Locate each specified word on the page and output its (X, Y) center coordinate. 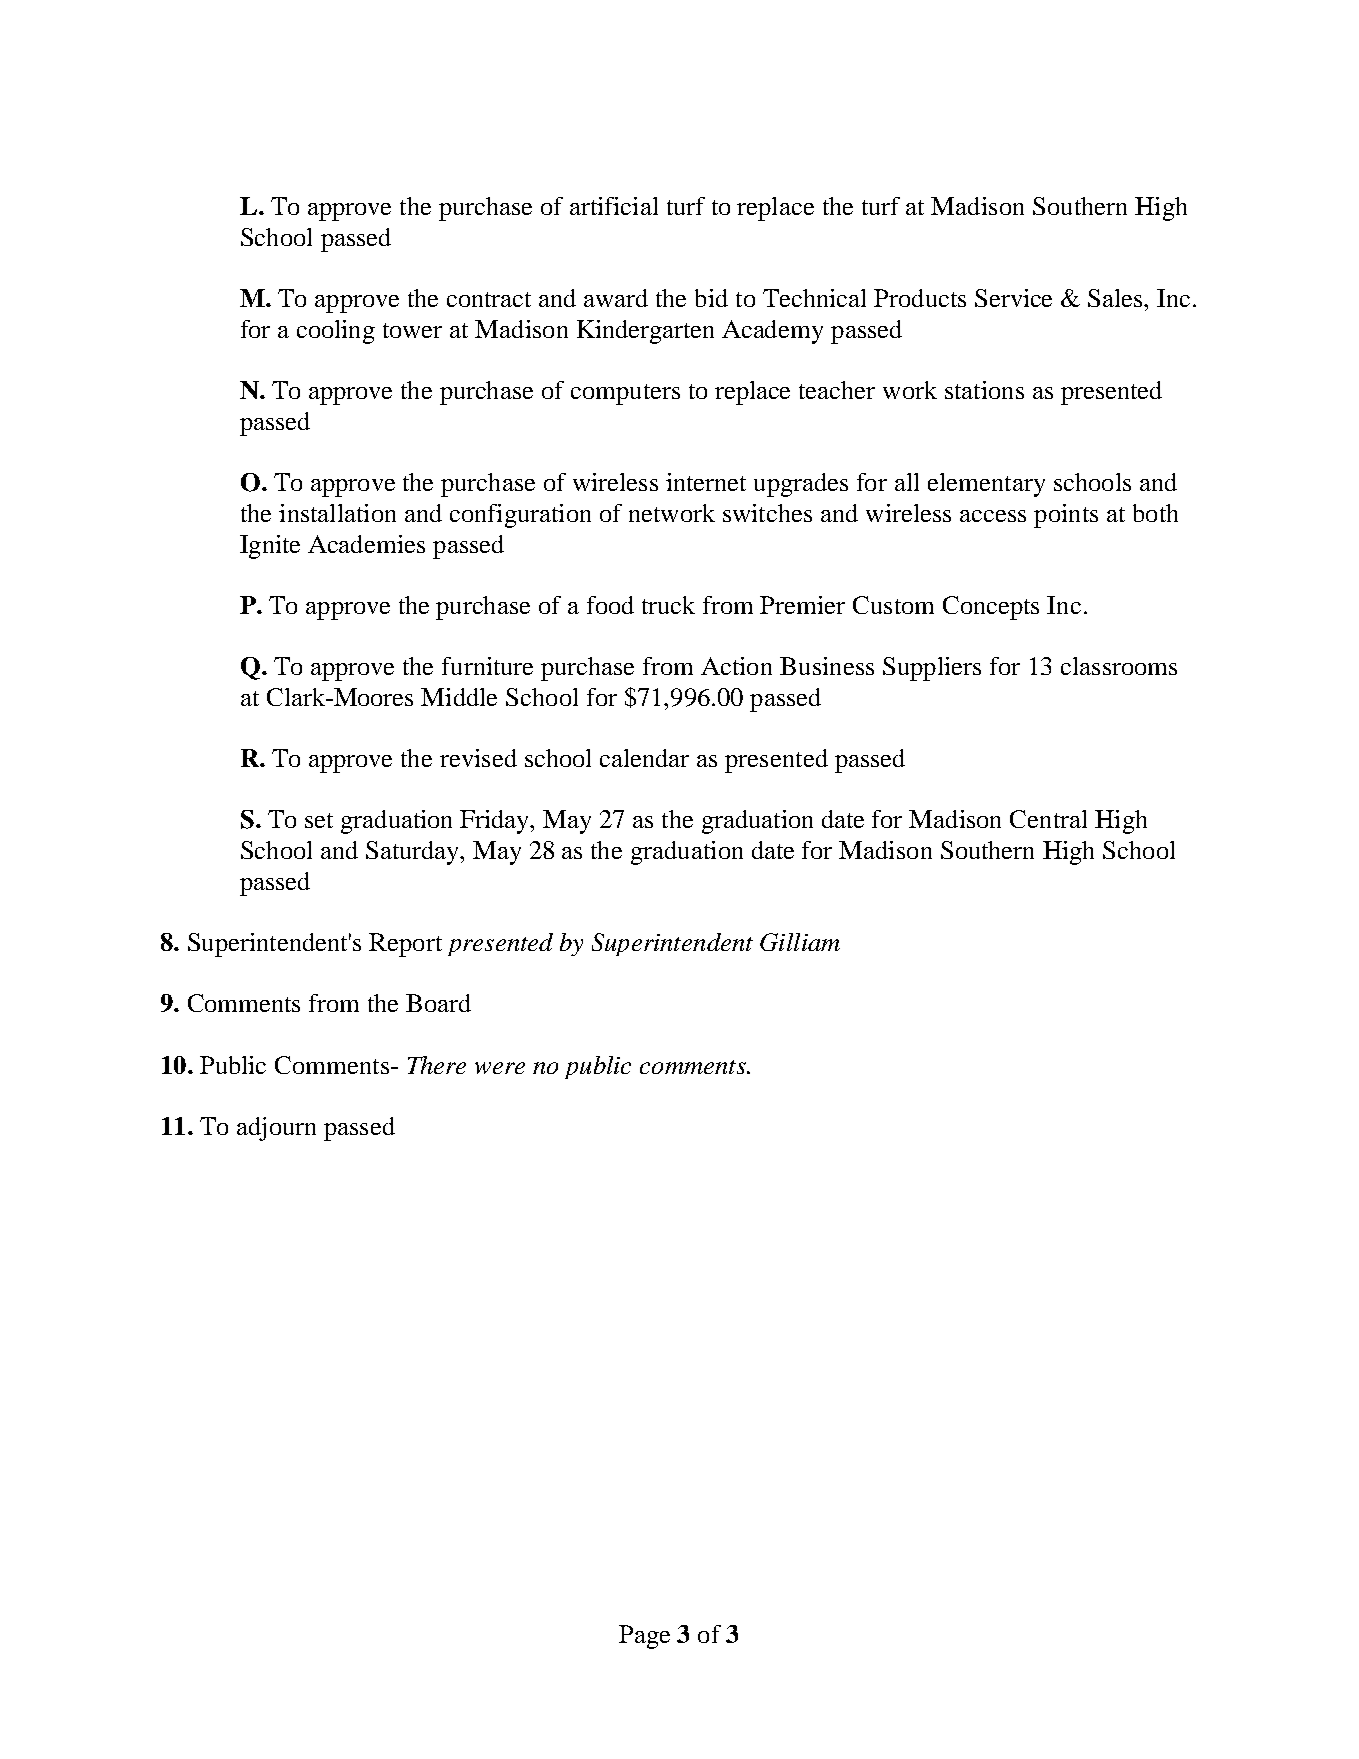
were (500, 1068)
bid (711, 298)
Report (405, 945)
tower (412, 330)
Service (1013, 298)
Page (644, 1637)
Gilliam (800, 942)
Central (1048, 819)
